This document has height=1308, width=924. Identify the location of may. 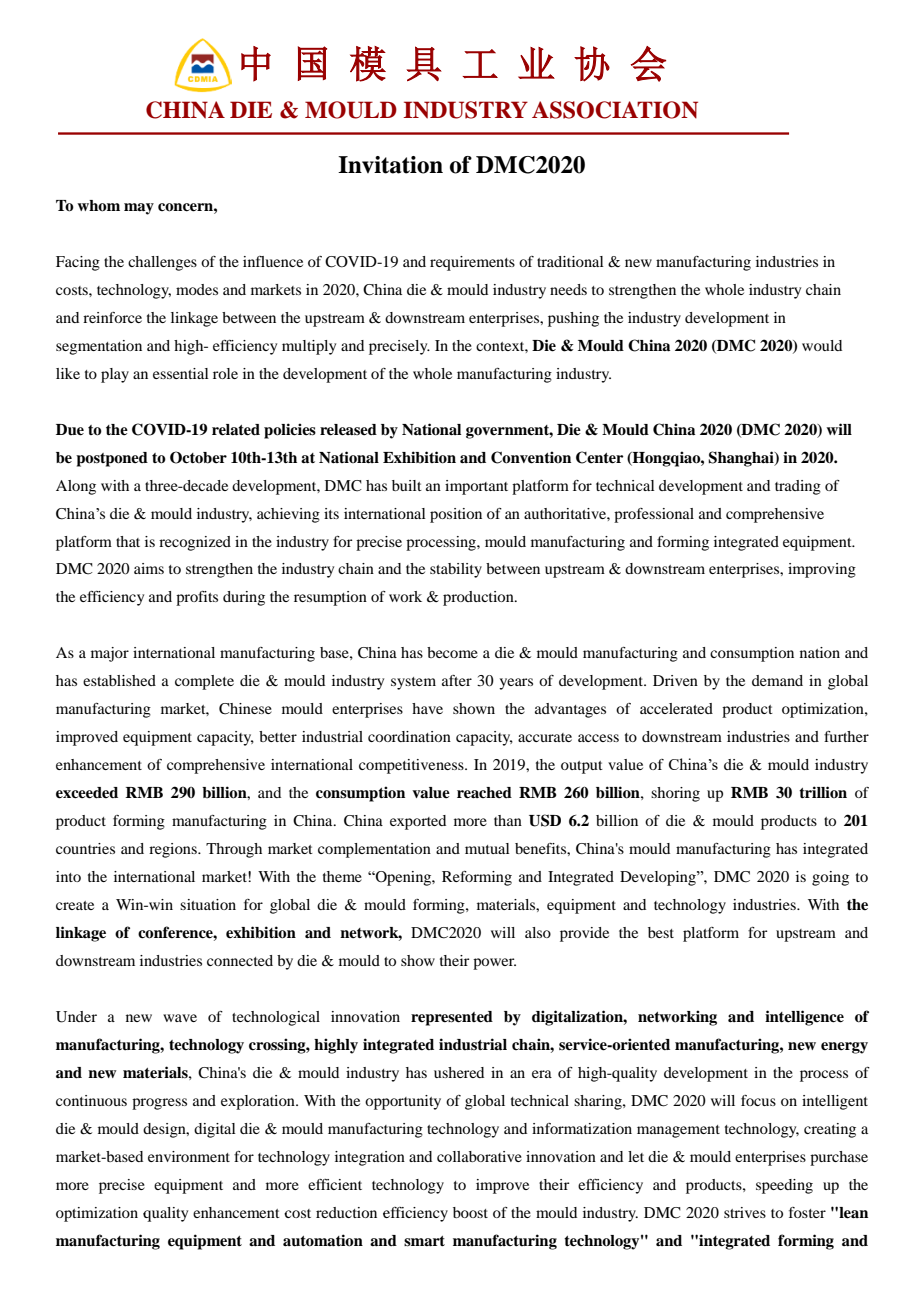
(139, 209).
